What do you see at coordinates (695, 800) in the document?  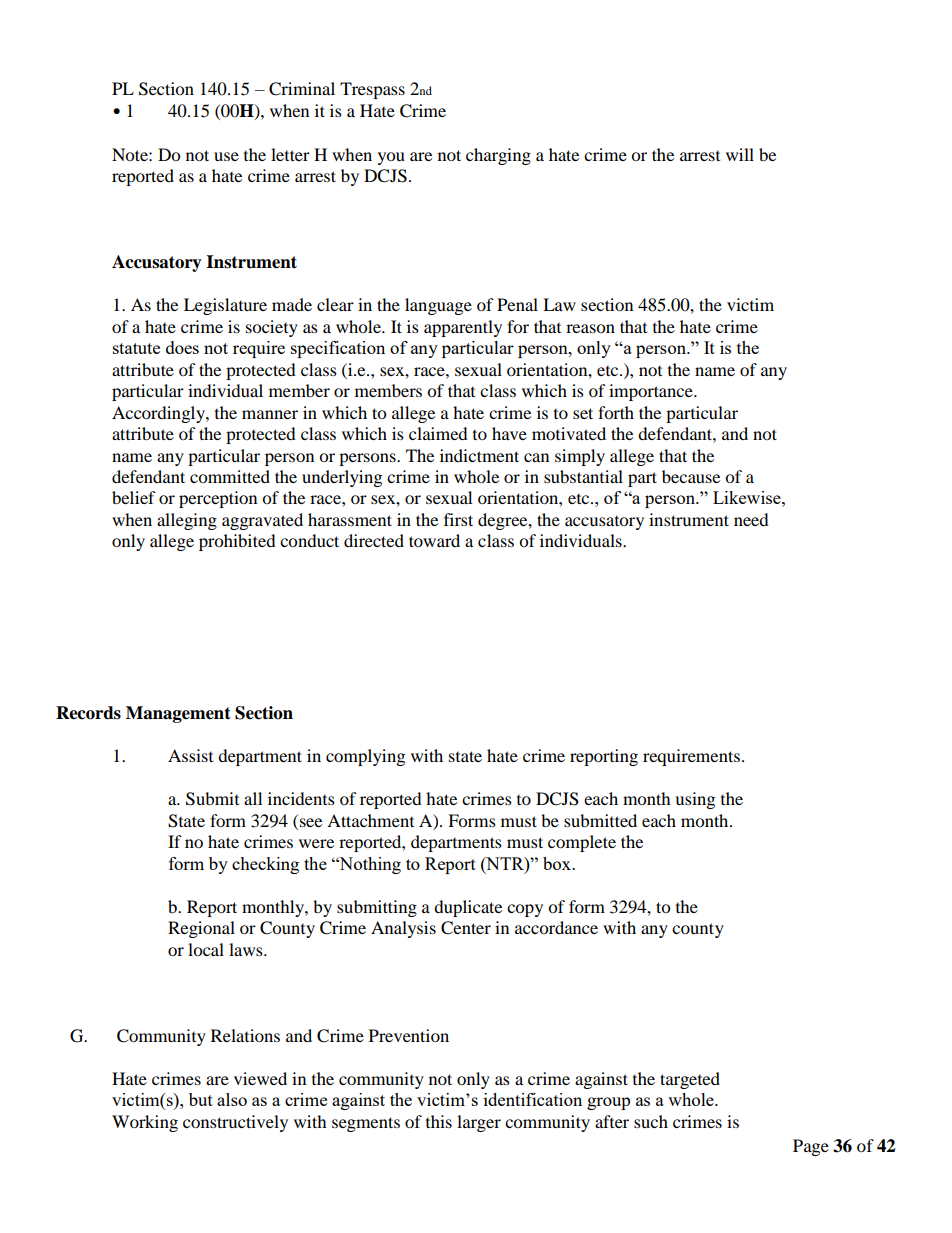 I see `using` at bounding box center [695, 800].
